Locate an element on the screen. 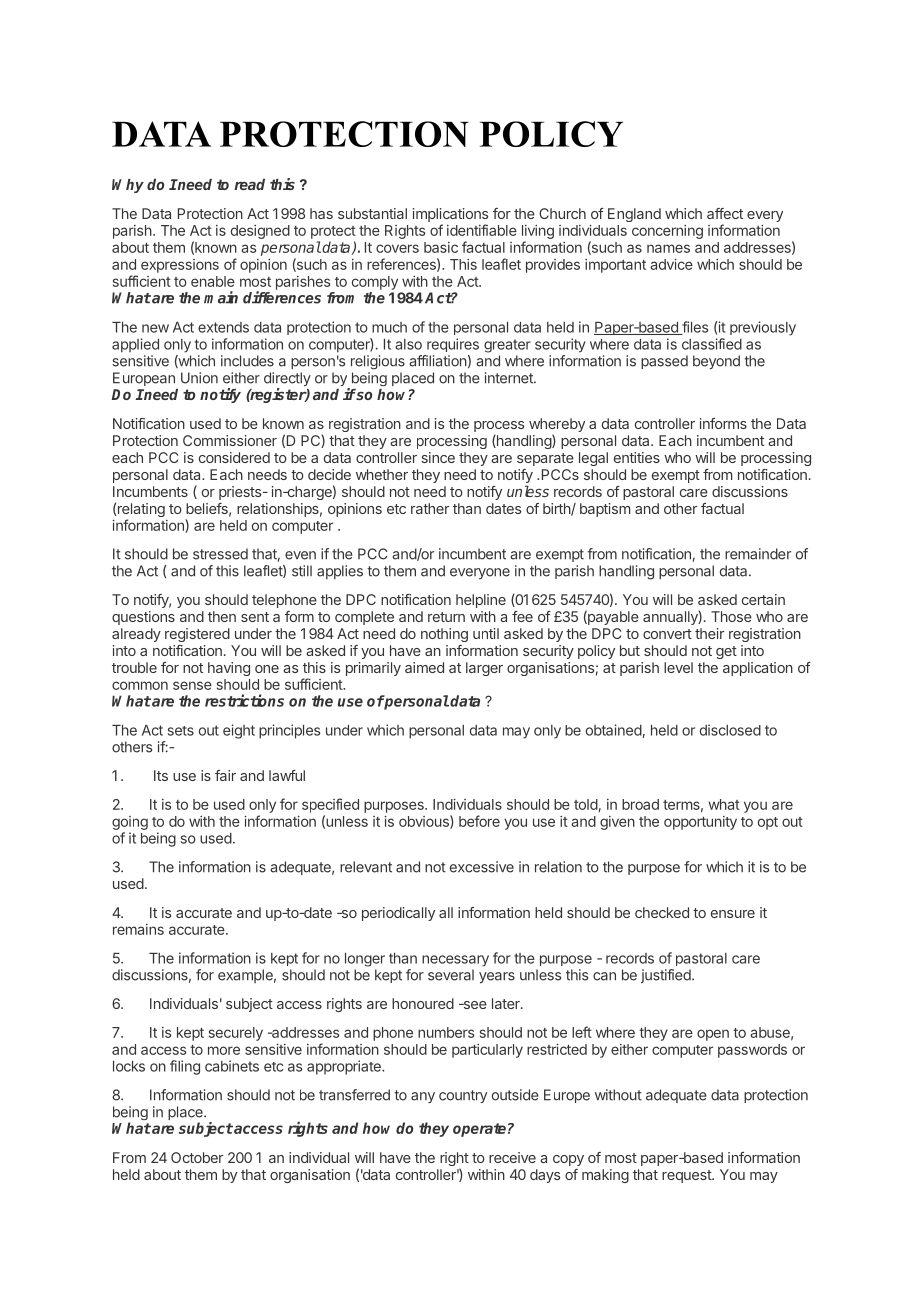 Image resolution: width=924 pixels, height=1308 pixels. expressions is located at coordinates (180, 266).
